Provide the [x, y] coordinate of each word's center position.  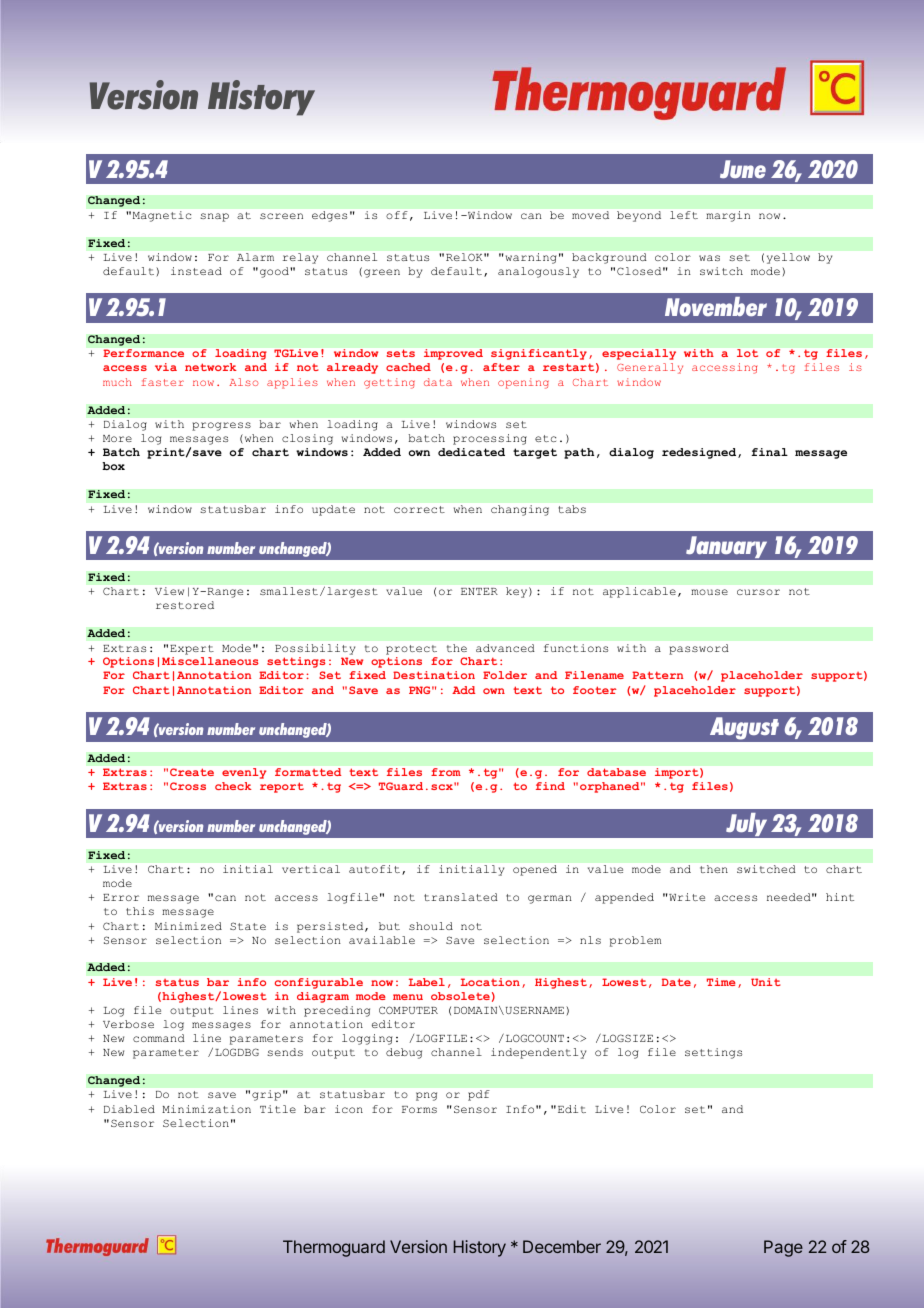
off [396, 215]
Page [783, 1248]
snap [214, 217]
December [562, 1246]
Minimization [206, 1109]
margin [728, 216]
